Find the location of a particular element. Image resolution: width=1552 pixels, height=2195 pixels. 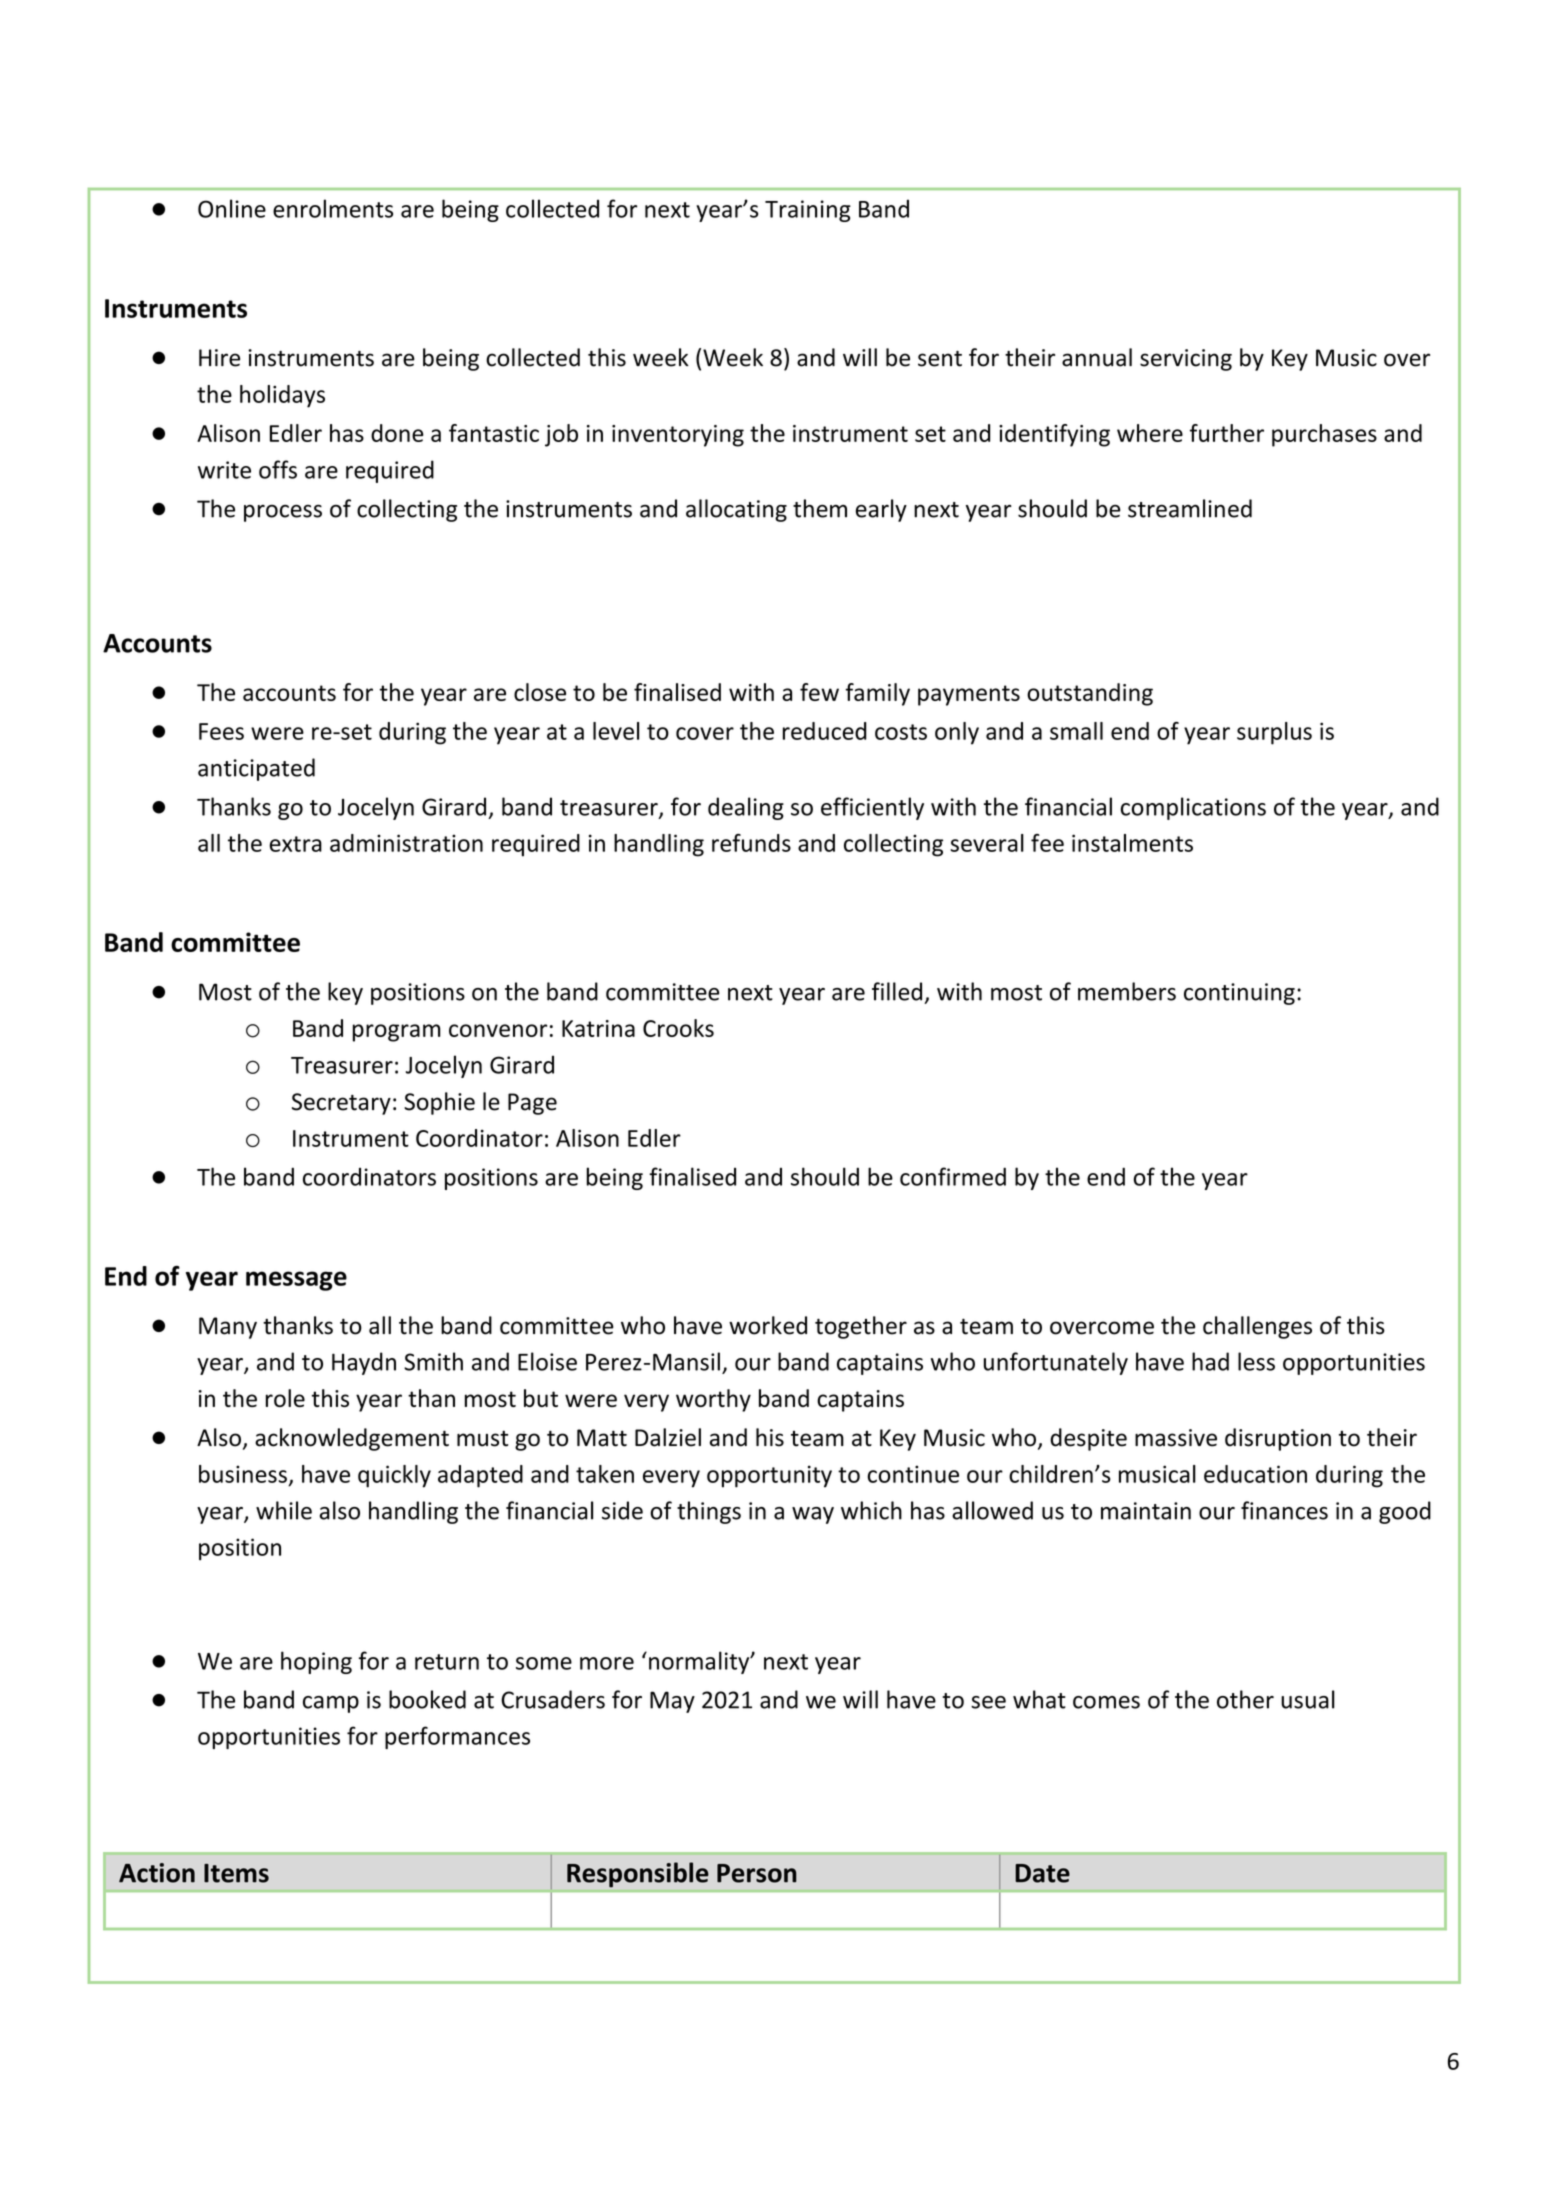

Online is located at coordinates (232, 208).
